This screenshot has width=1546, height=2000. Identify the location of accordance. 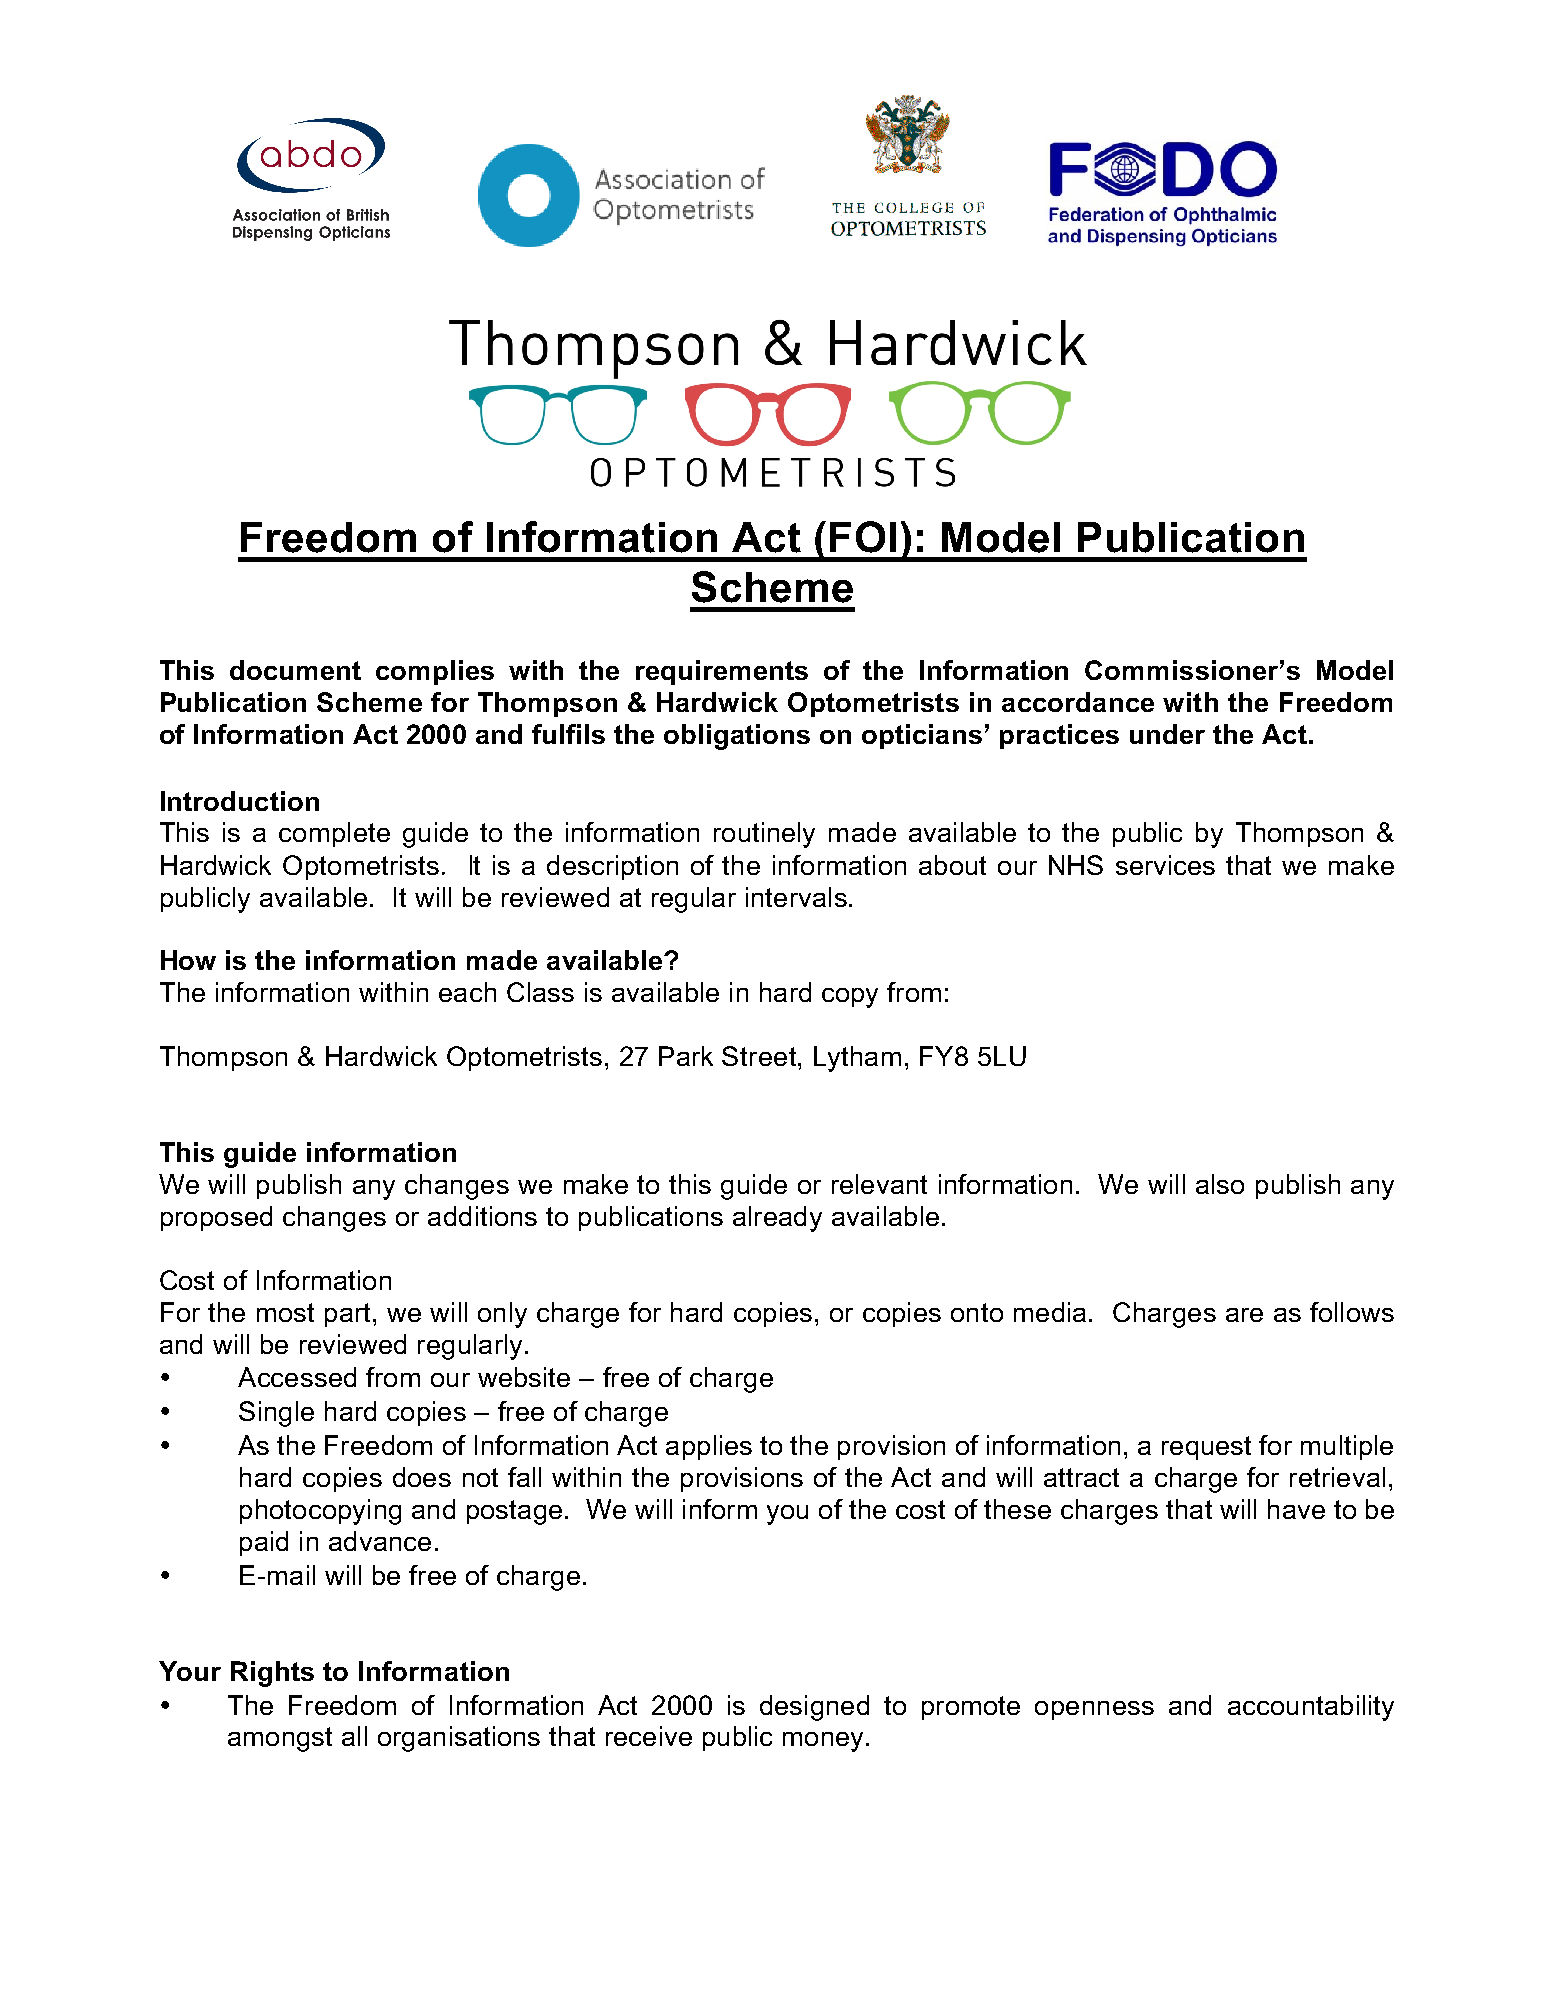
(1078, 702).
